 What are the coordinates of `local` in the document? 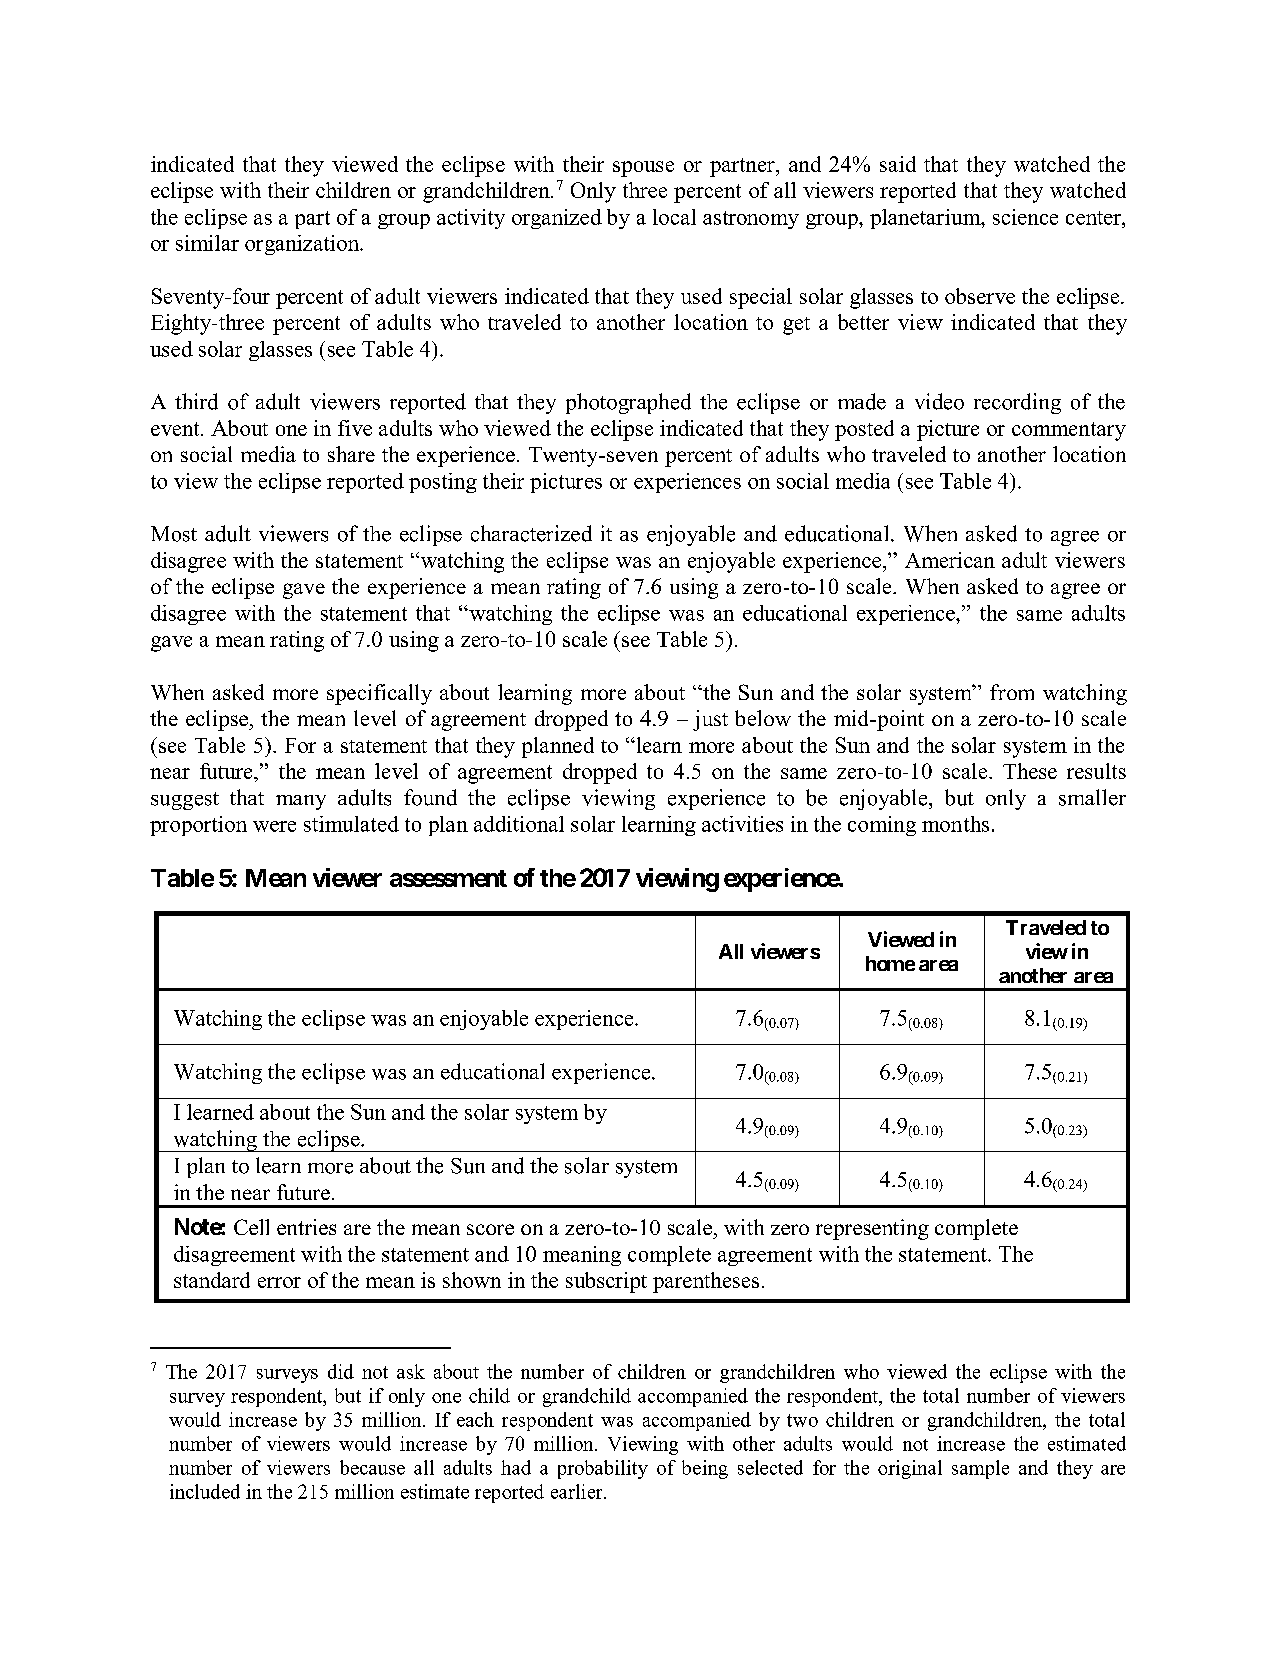 It's located at (674, 217).
